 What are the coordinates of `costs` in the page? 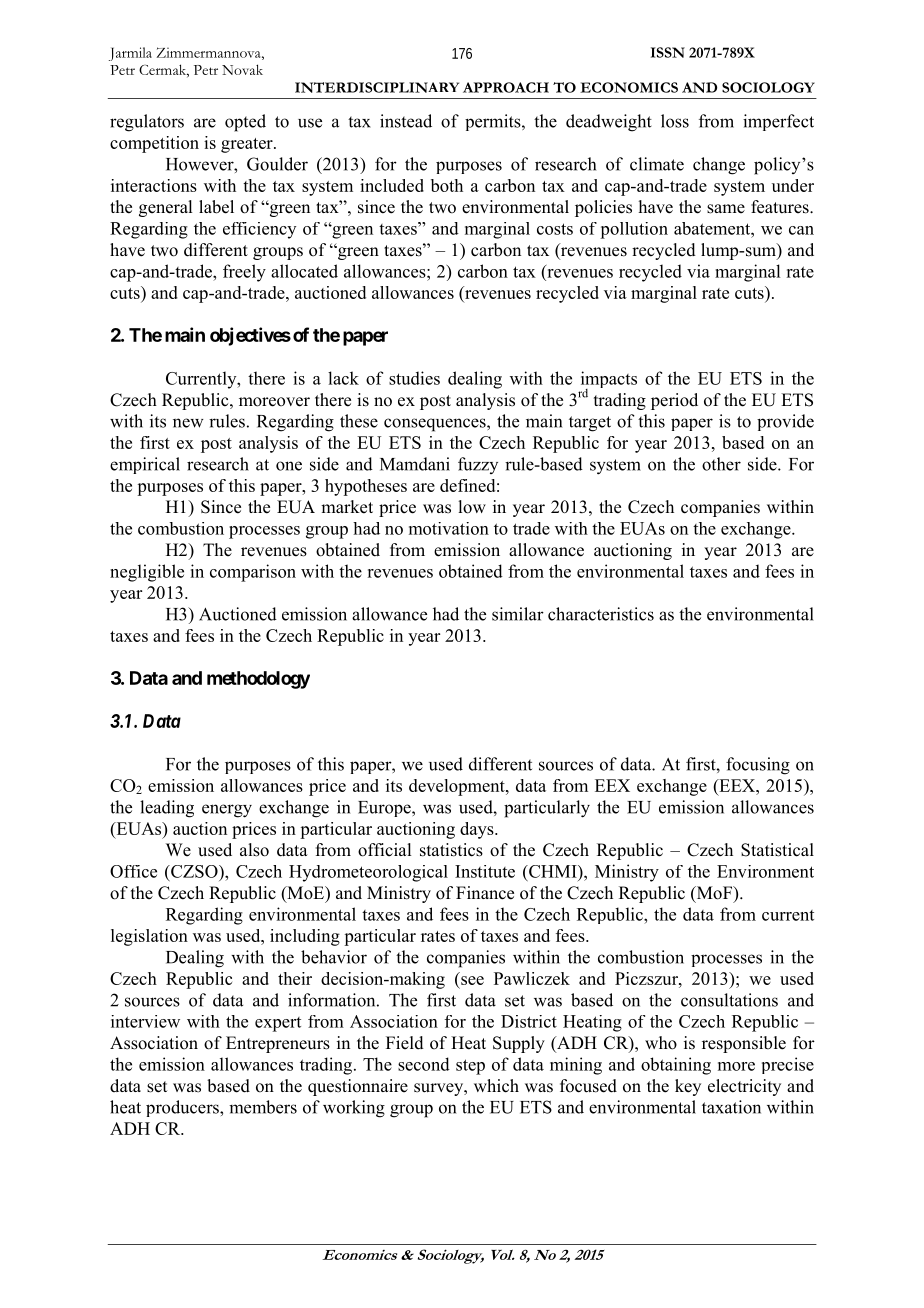 It's located at (555, 229).
